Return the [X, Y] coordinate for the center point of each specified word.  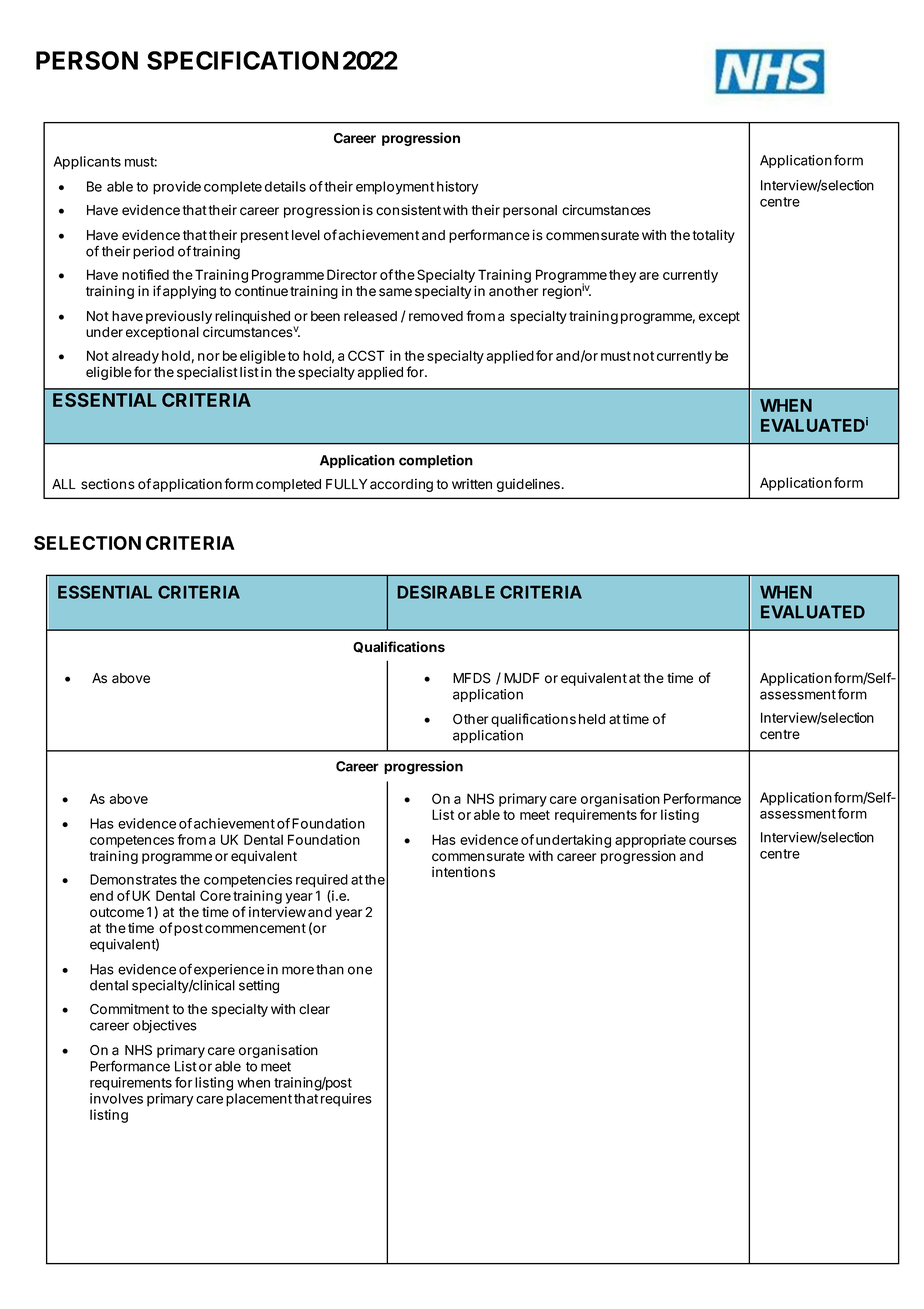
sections [108, 484]
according [401, 485]
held [592, 719]
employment [395, 188]
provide [177, 188]
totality [714, 236]
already [135, 357]
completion [436, 461]
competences [132, 841]
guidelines [528, 485]
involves [116, 1098]
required [322, 881]
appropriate [650, 841]
